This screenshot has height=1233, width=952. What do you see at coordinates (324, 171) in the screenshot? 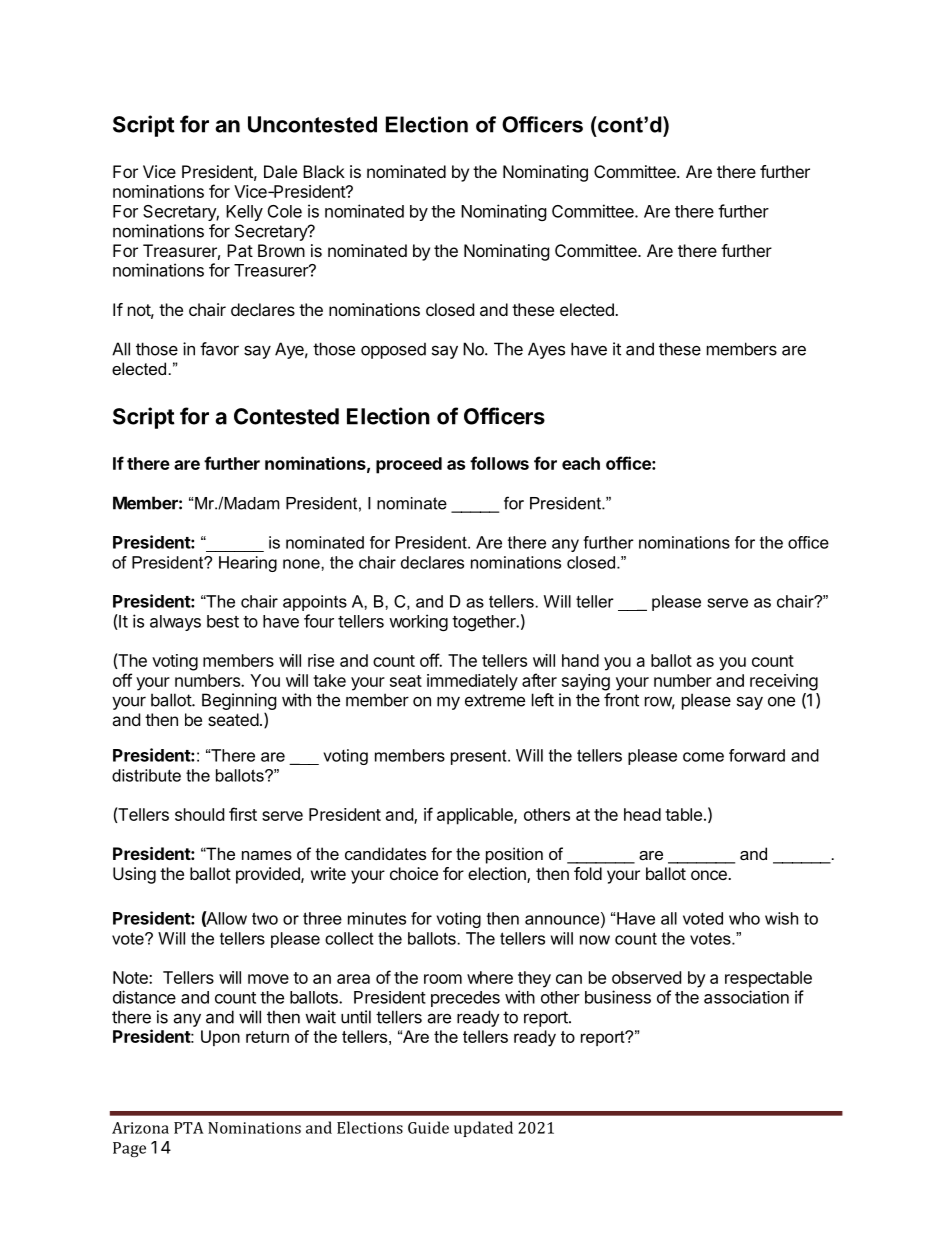
I see `Black` at bounding box center [324, 171].
